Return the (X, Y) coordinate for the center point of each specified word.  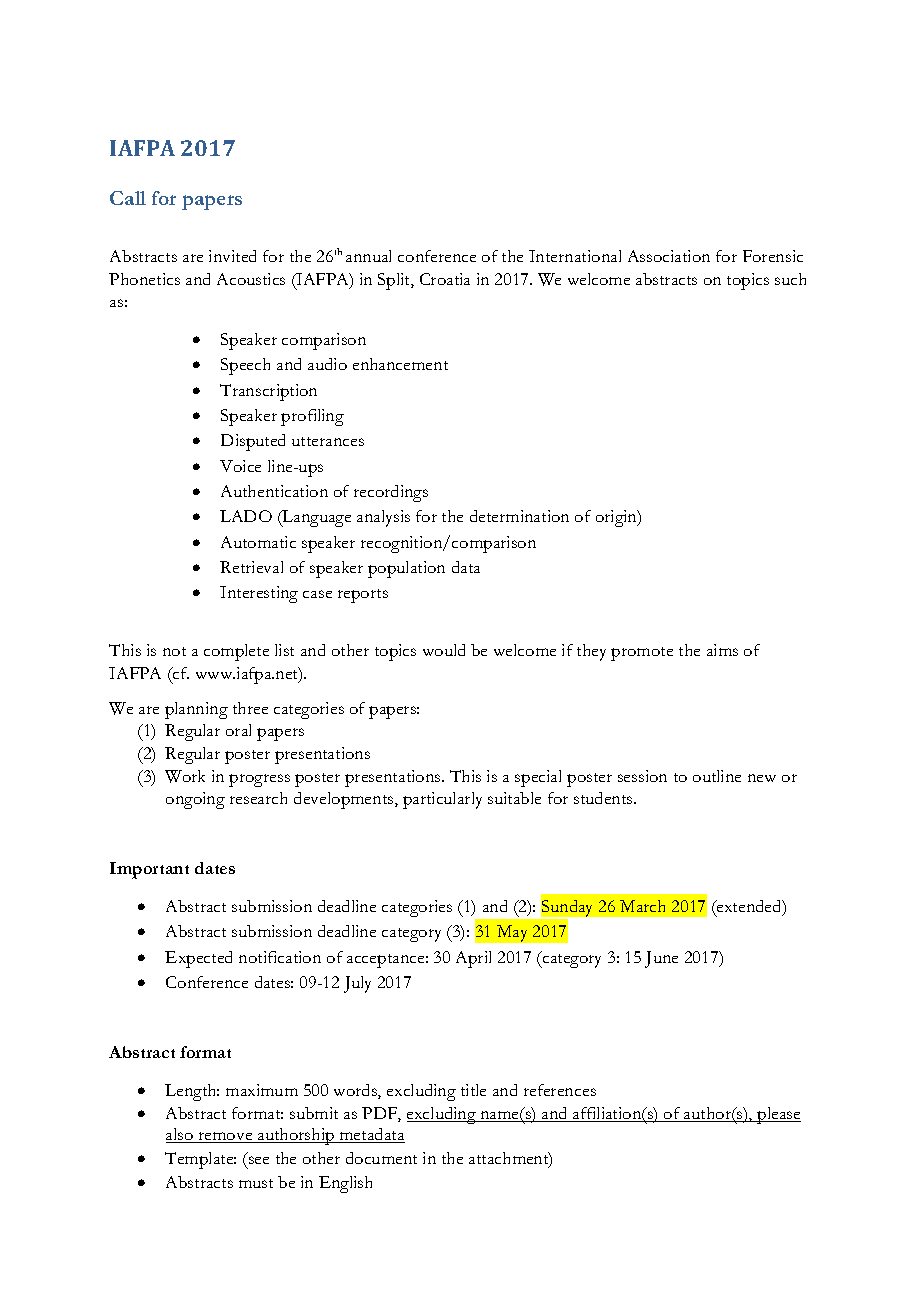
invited (232, 256)
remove (225, 1137)
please (778, 1115)
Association (669, 256)
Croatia (445, 279)
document (381, 1158)
